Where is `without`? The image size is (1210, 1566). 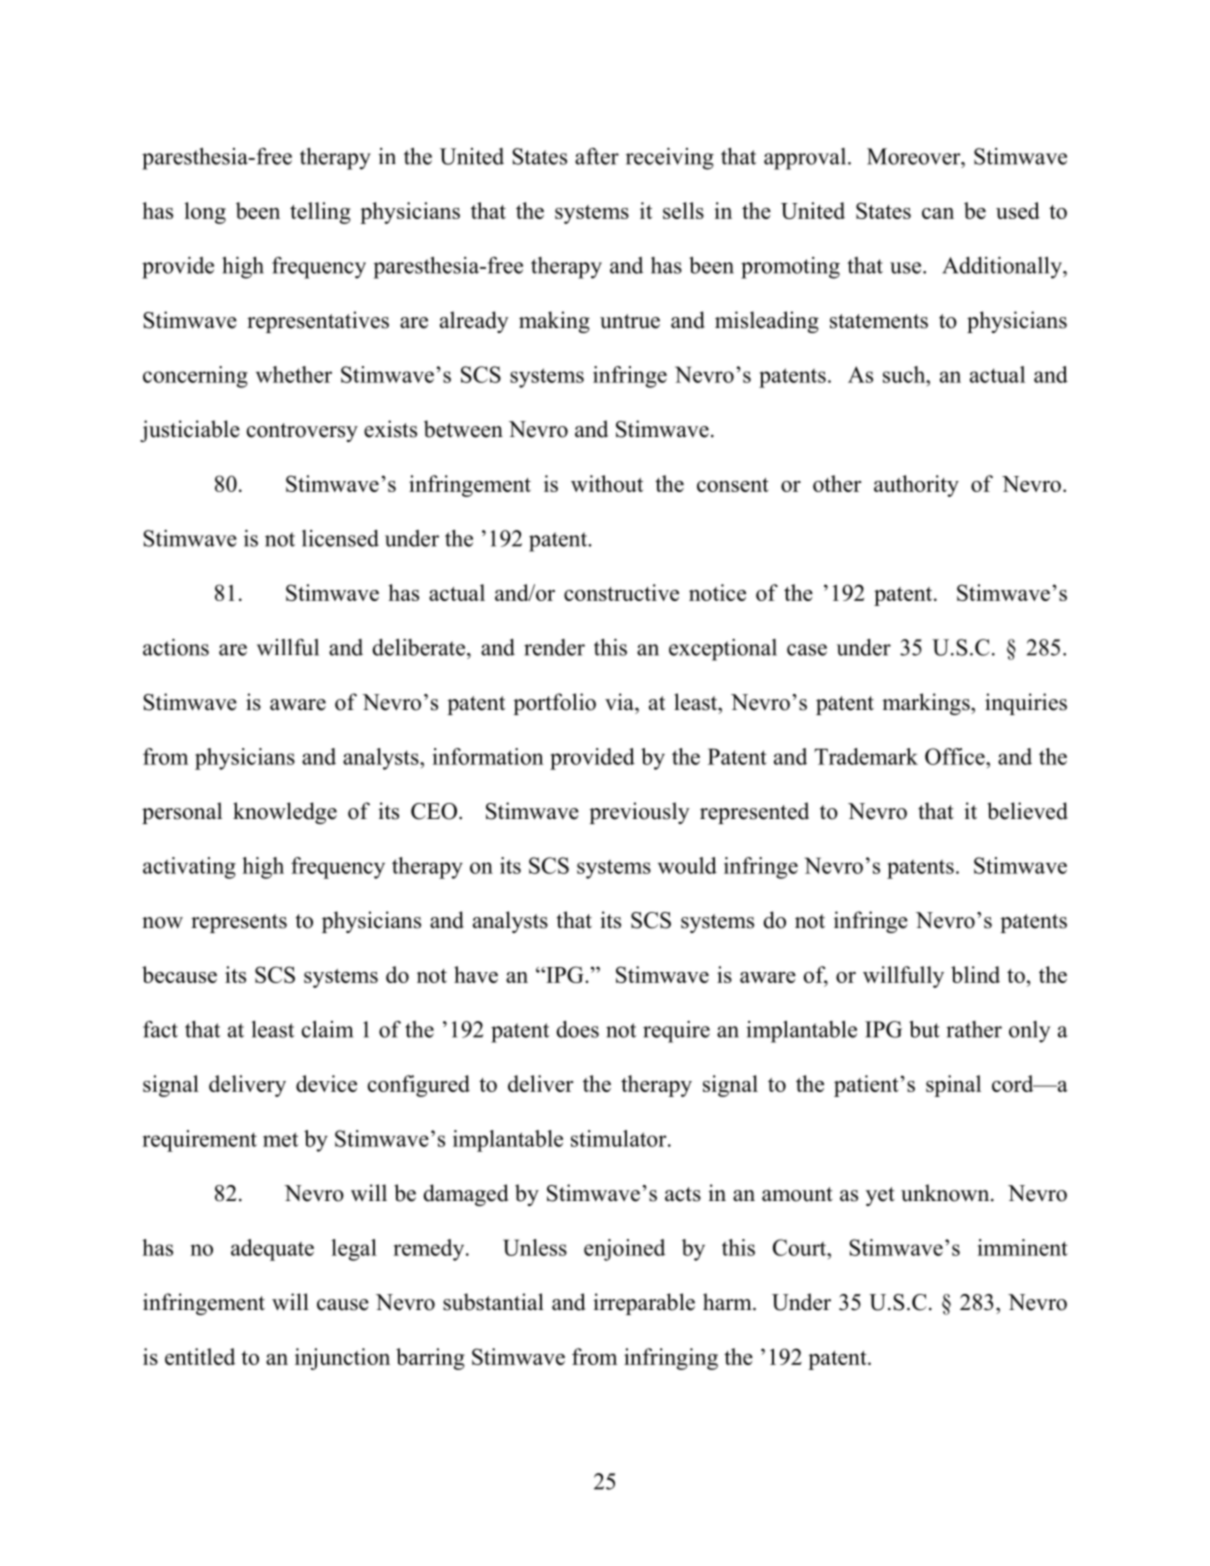
without is located at coordinates (607, 483).
